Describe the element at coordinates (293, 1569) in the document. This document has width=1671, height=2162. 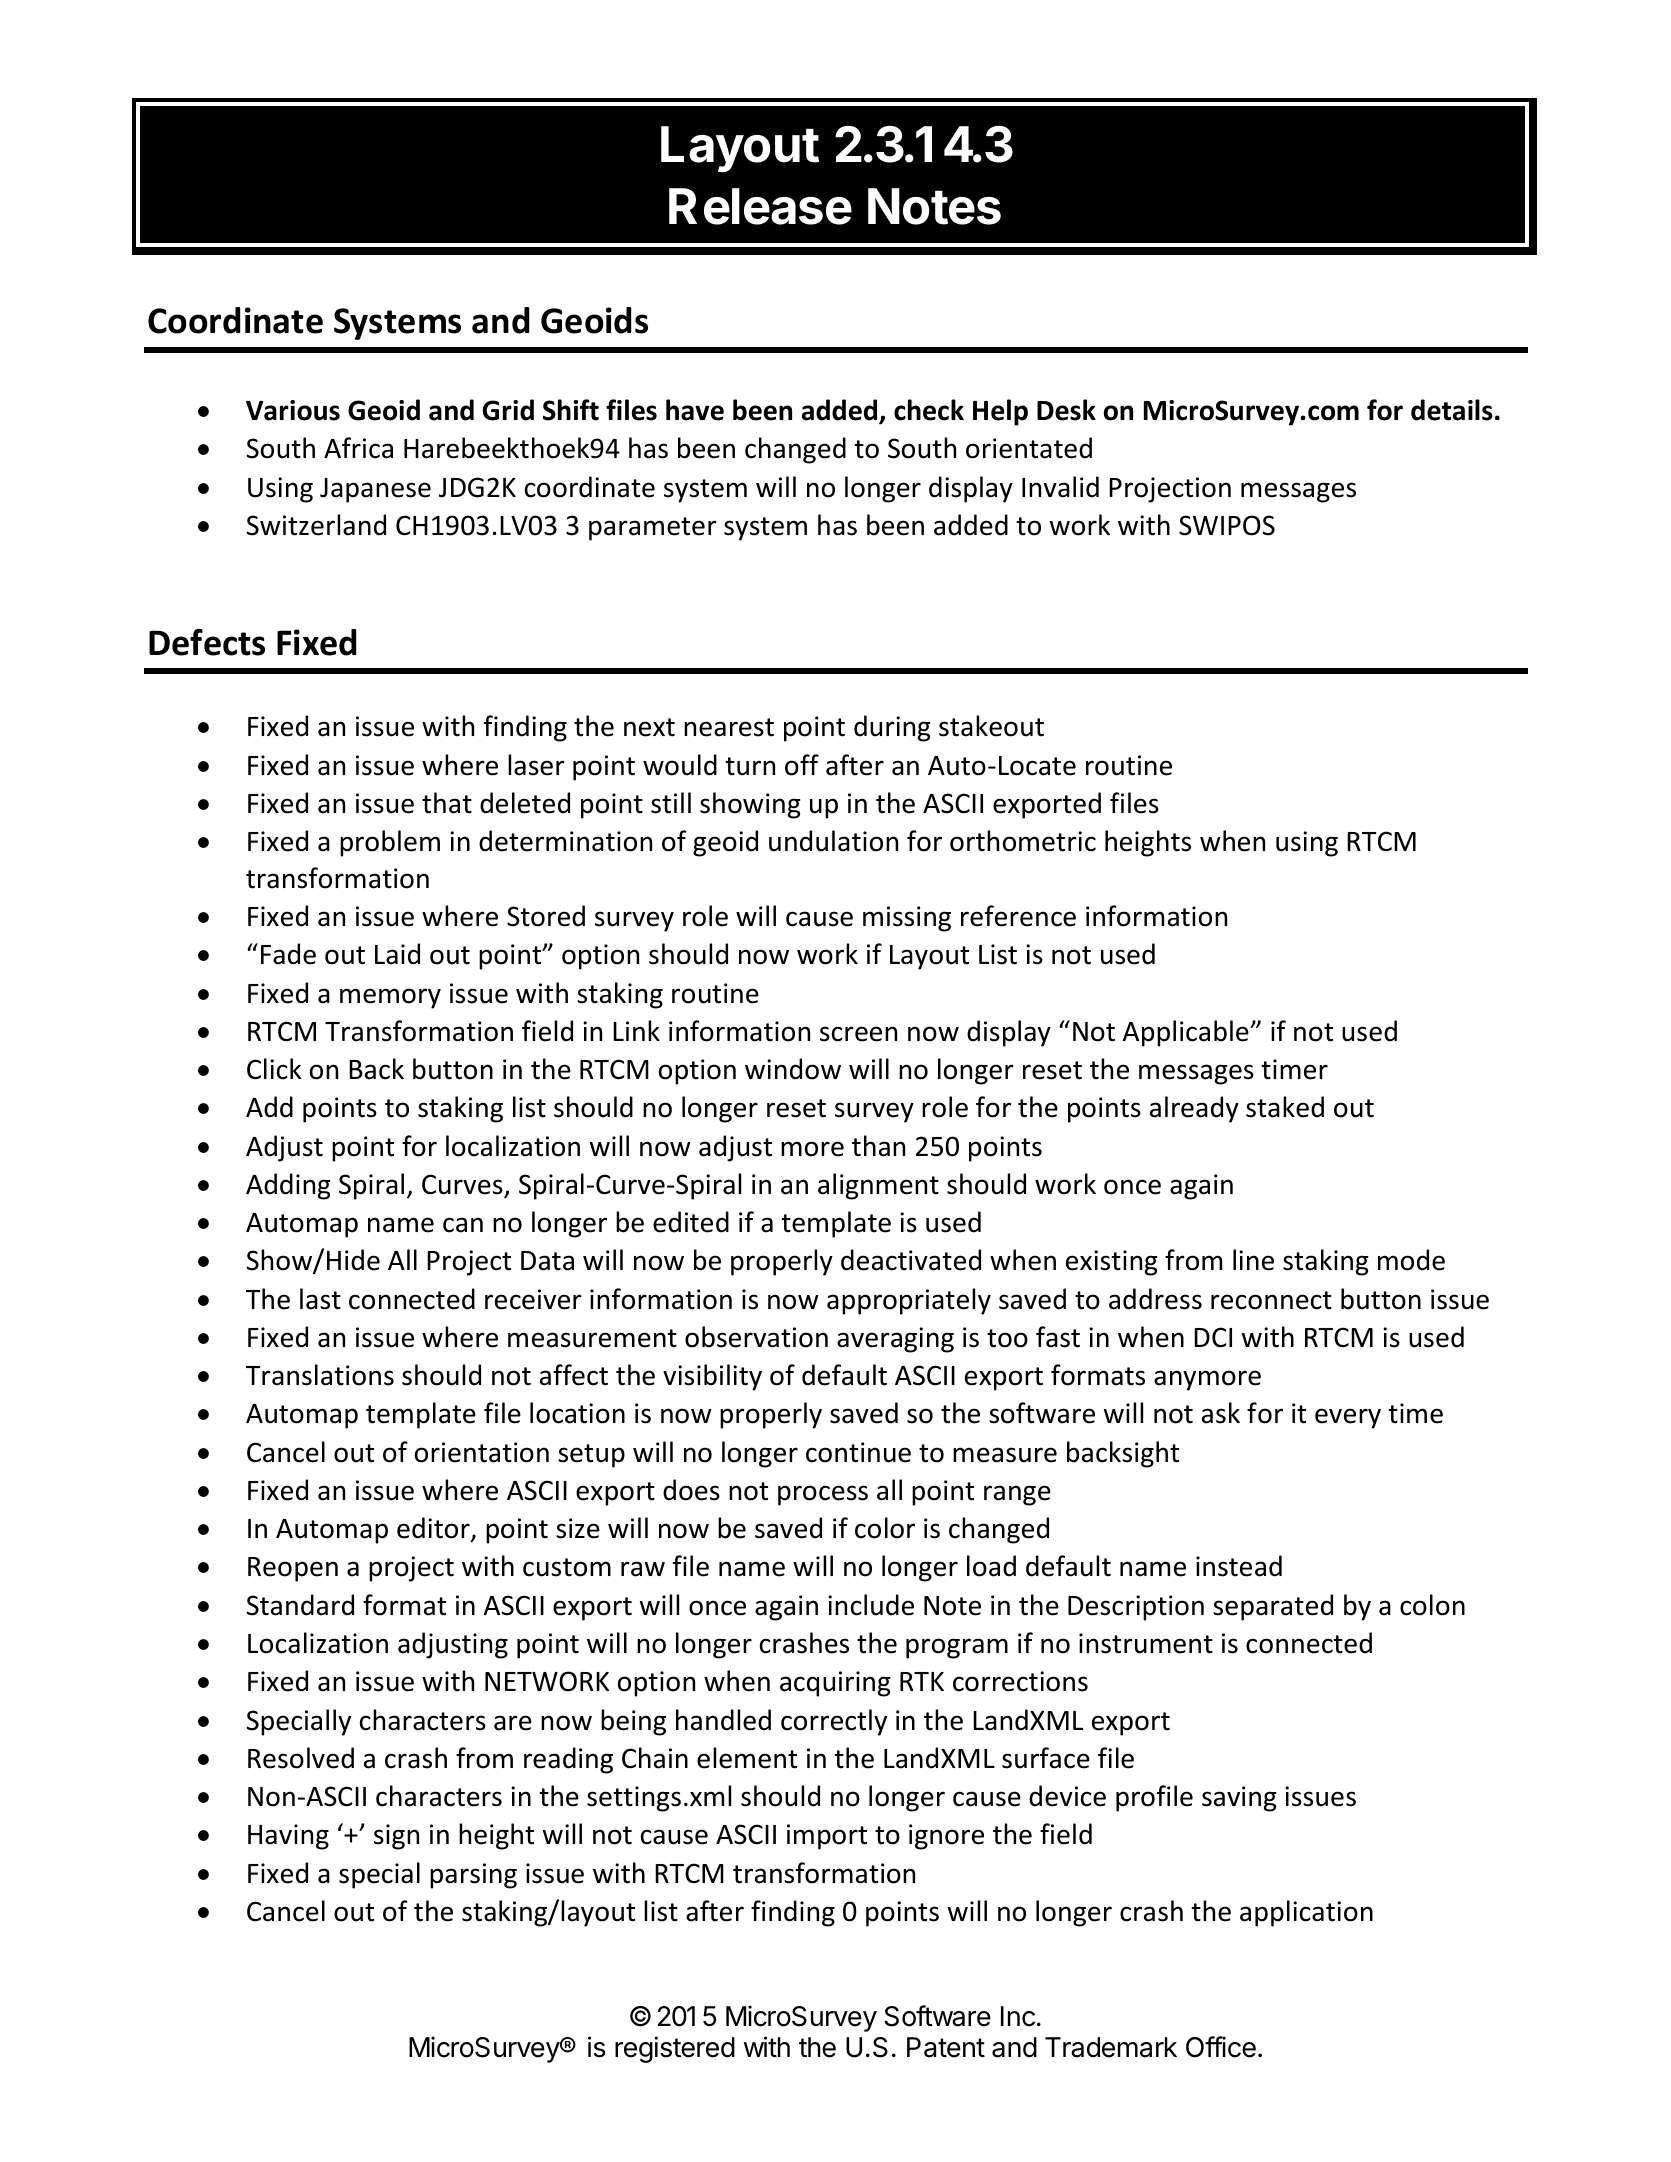
I see `Reopen` at that location.
